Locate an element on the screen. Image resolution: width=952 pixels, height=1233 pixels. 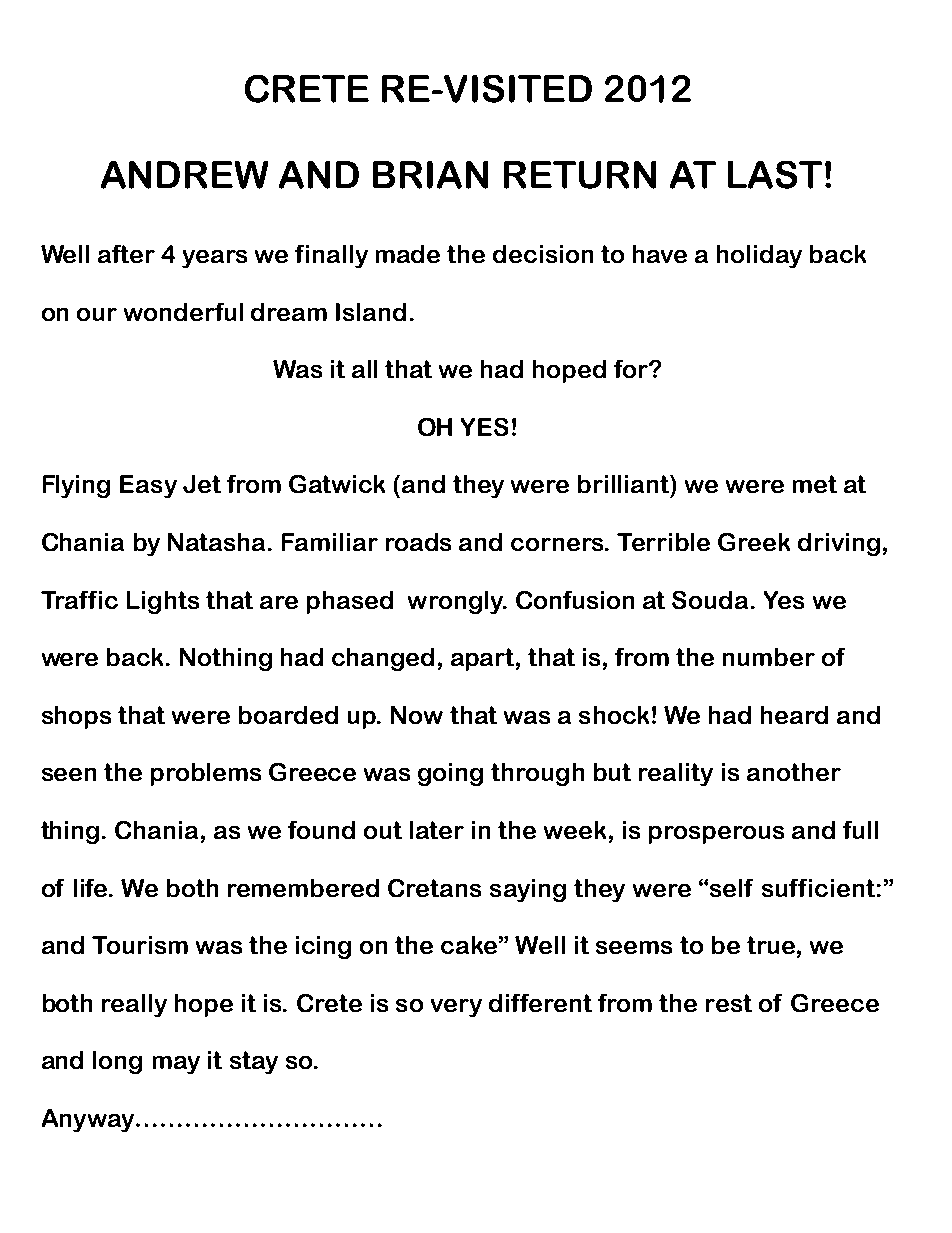
LAST is located at coordinates (775, 175).
